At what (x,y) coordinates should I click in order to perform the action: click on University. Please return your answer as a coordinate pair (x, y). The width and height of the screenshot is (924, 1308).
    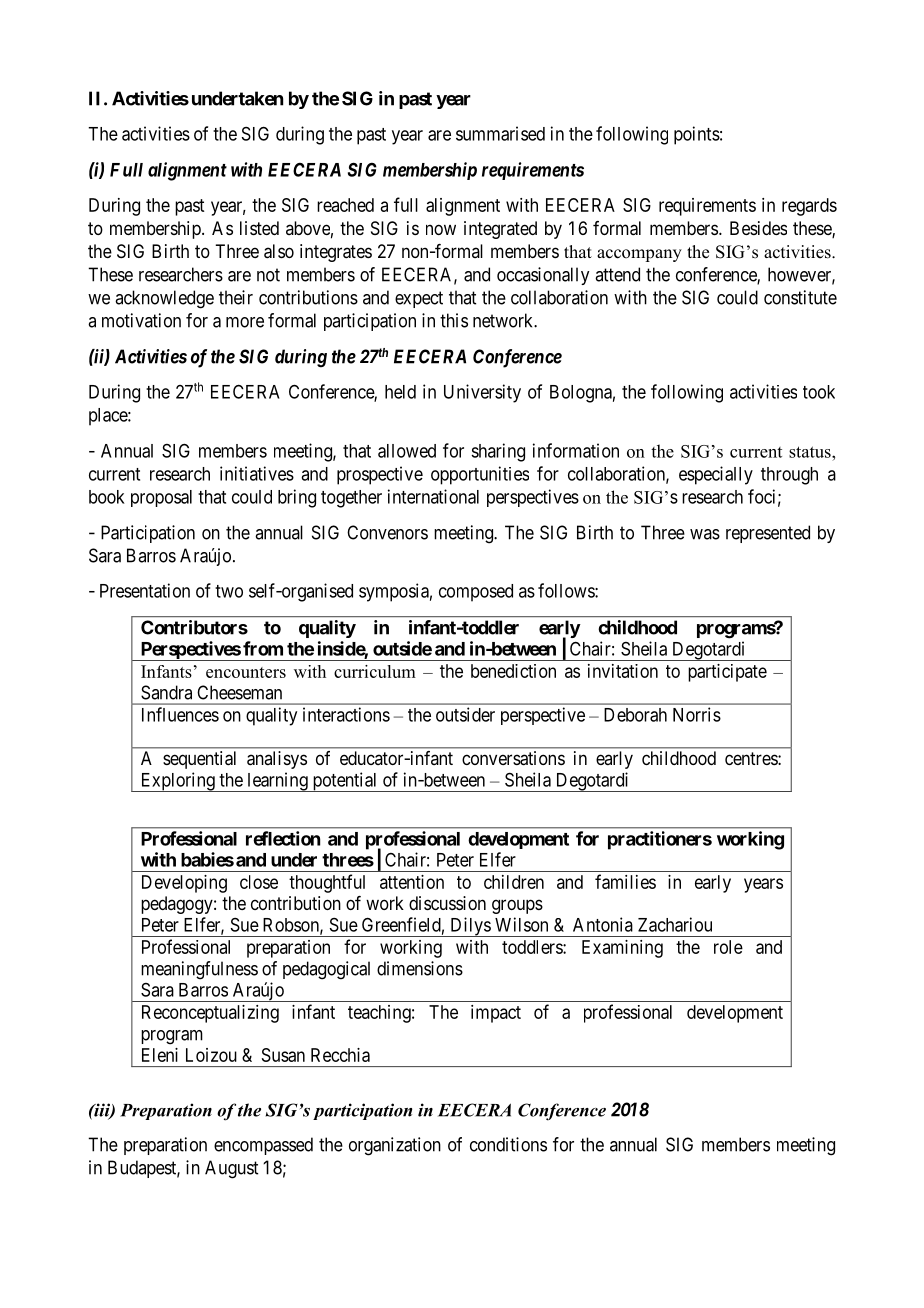
    Looking at the image, I should click on (482, 393).
